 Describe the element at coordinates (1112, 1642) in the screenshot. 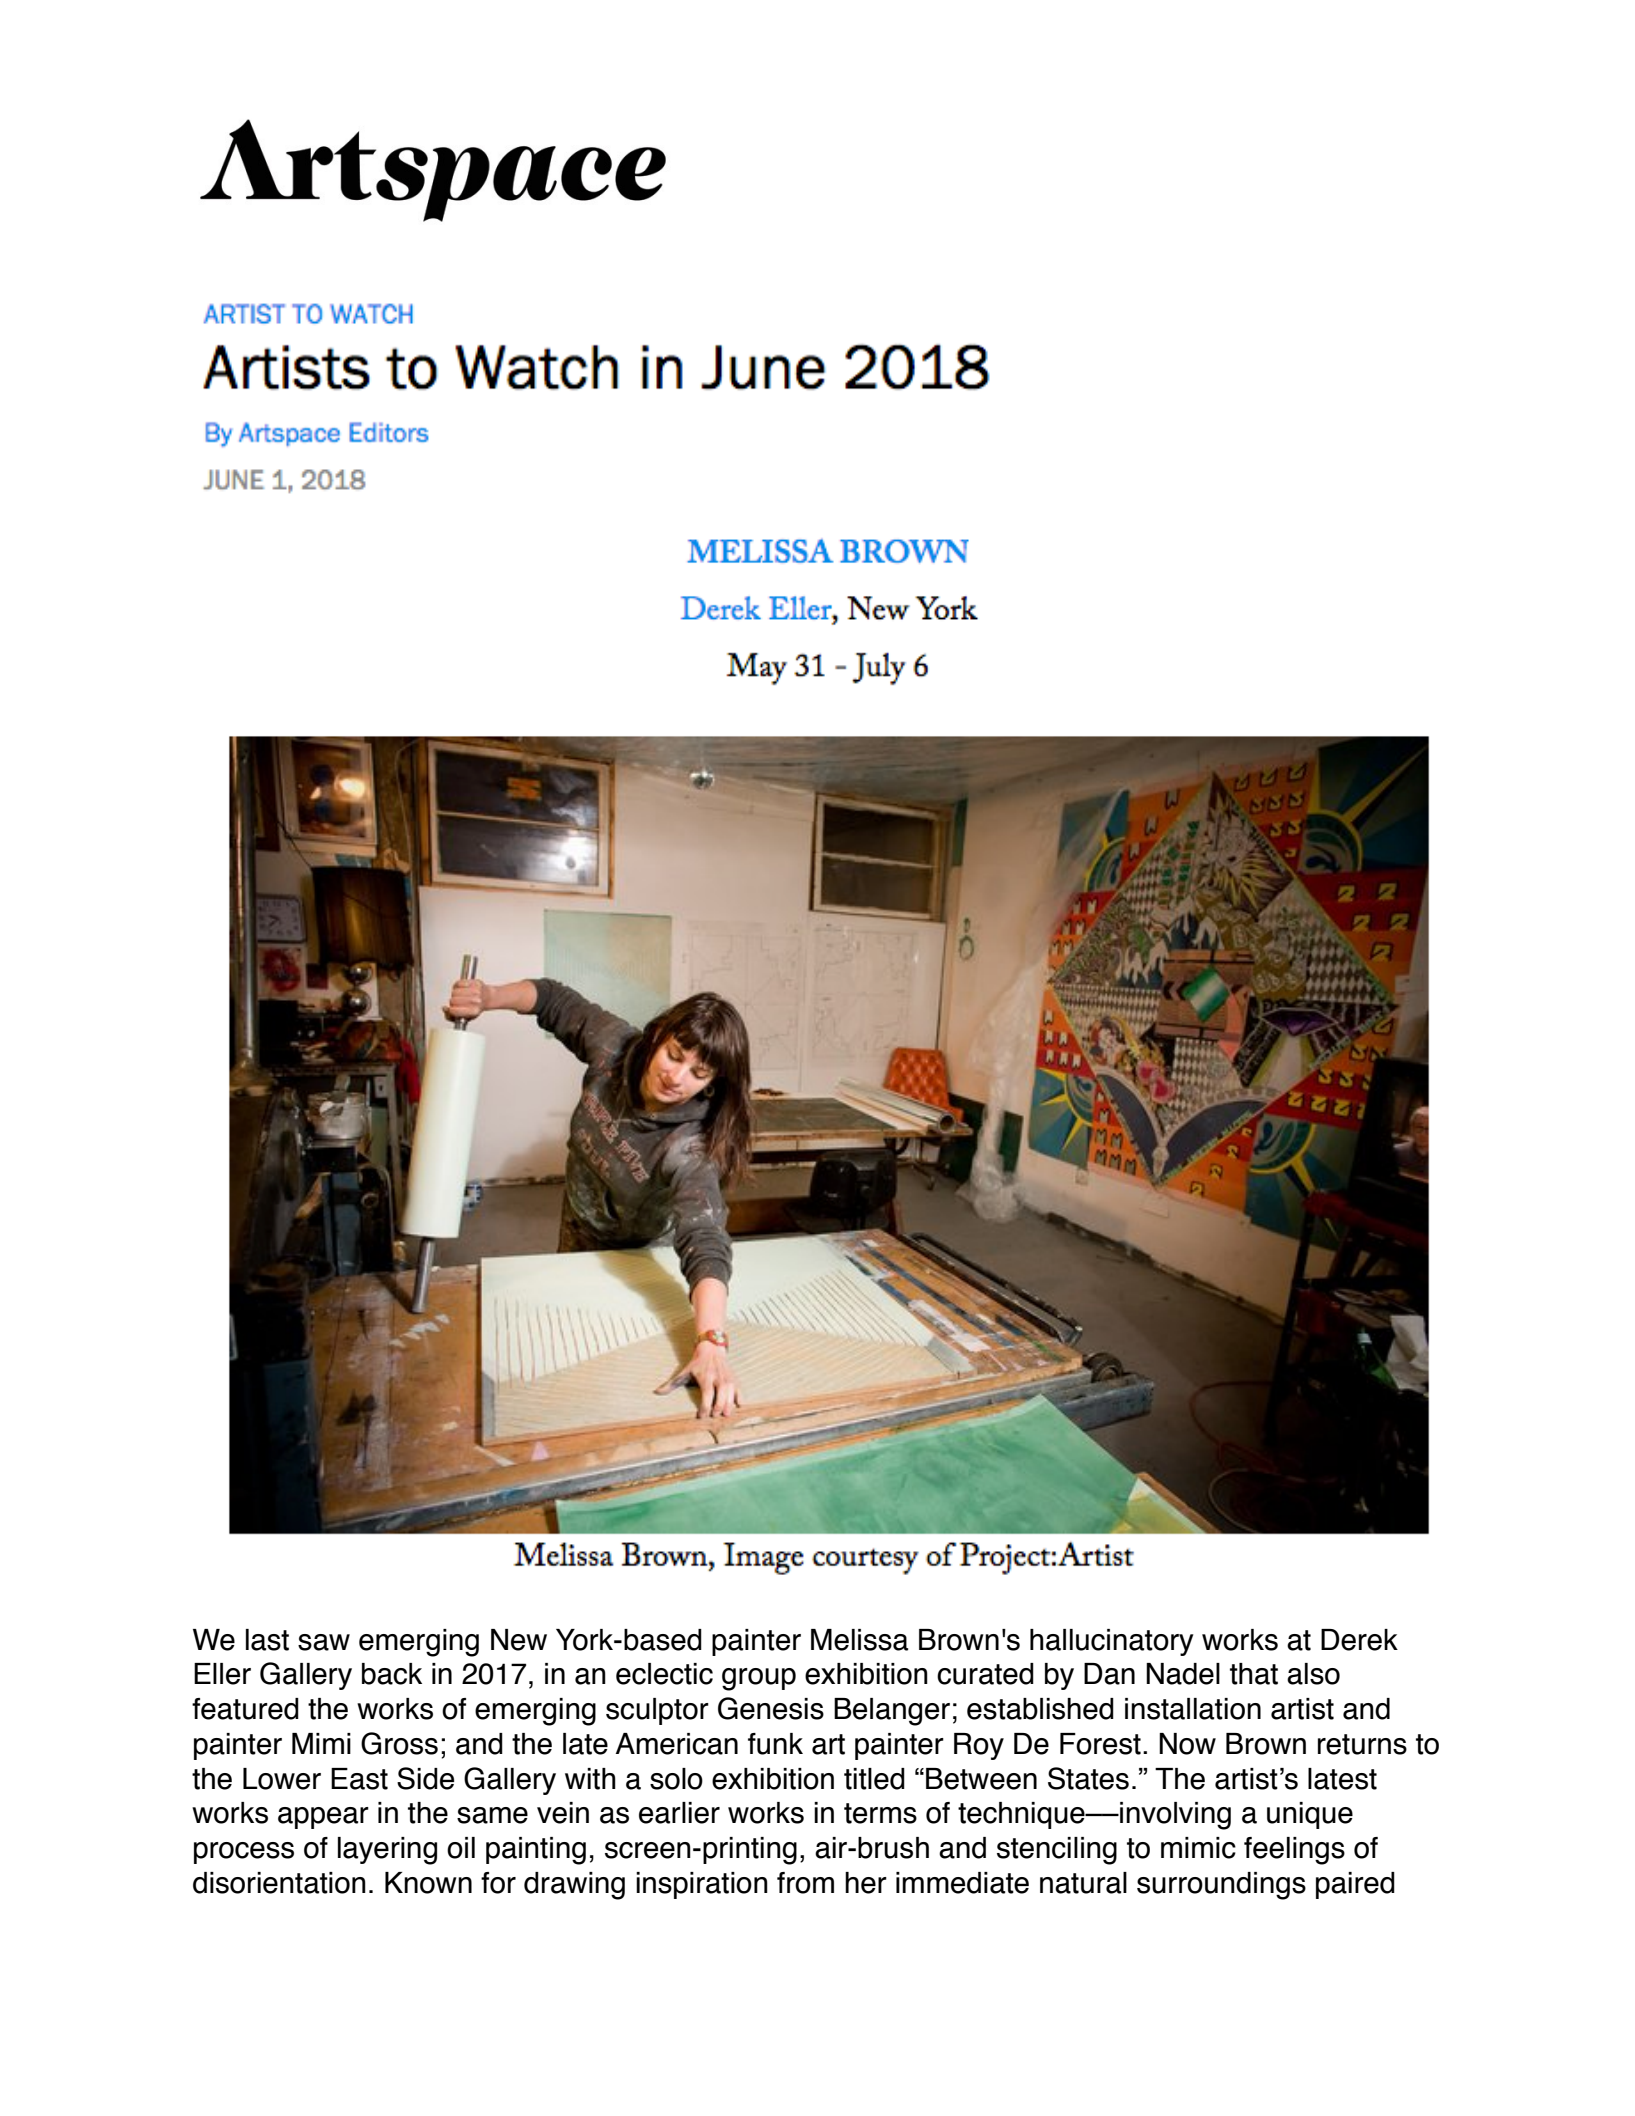

I see `hallucinatory` at that location.
